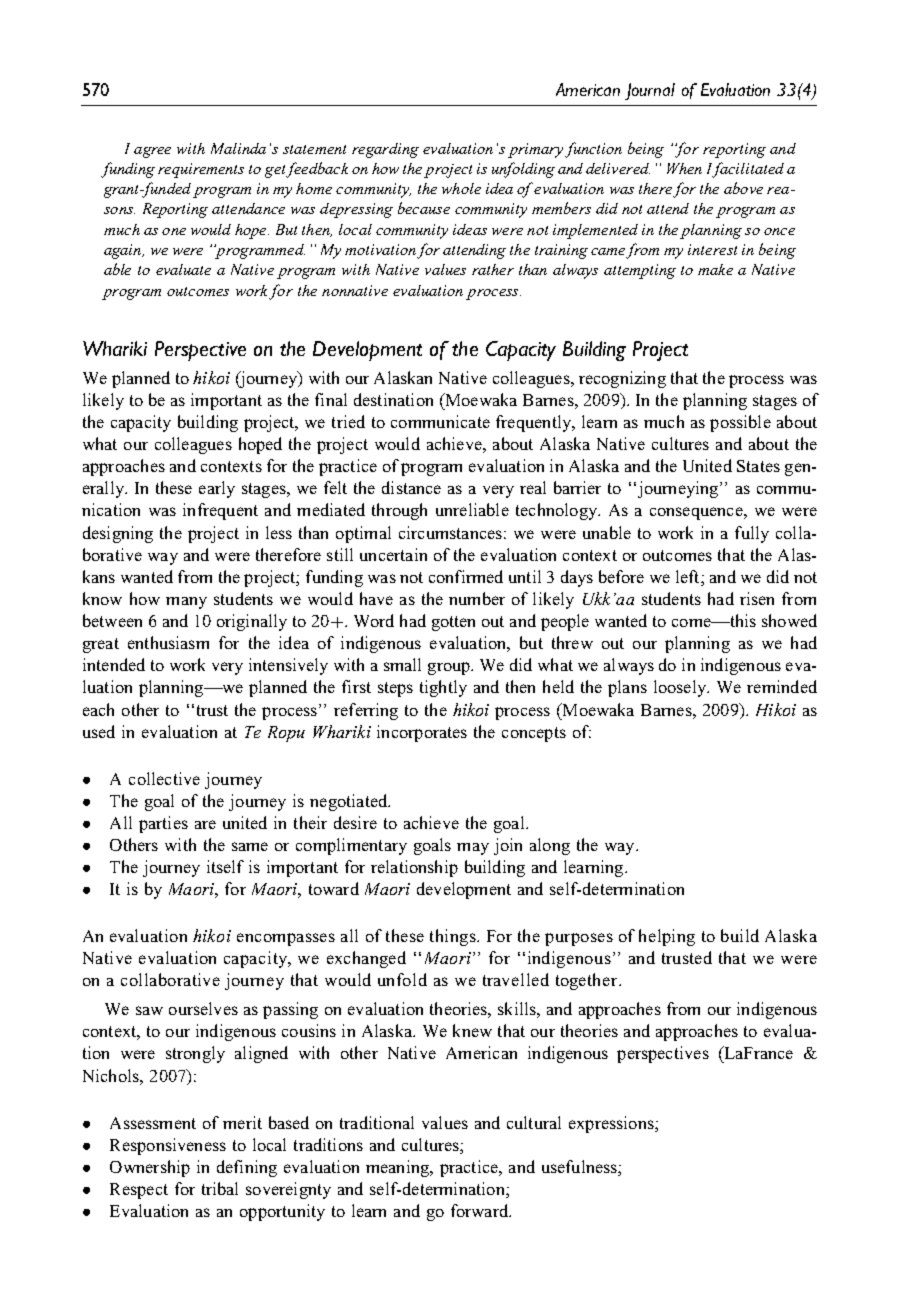  What do you see at coordinates (398, 1168) in the page?
I see `meaning` at bounding box center [398, 1168].
